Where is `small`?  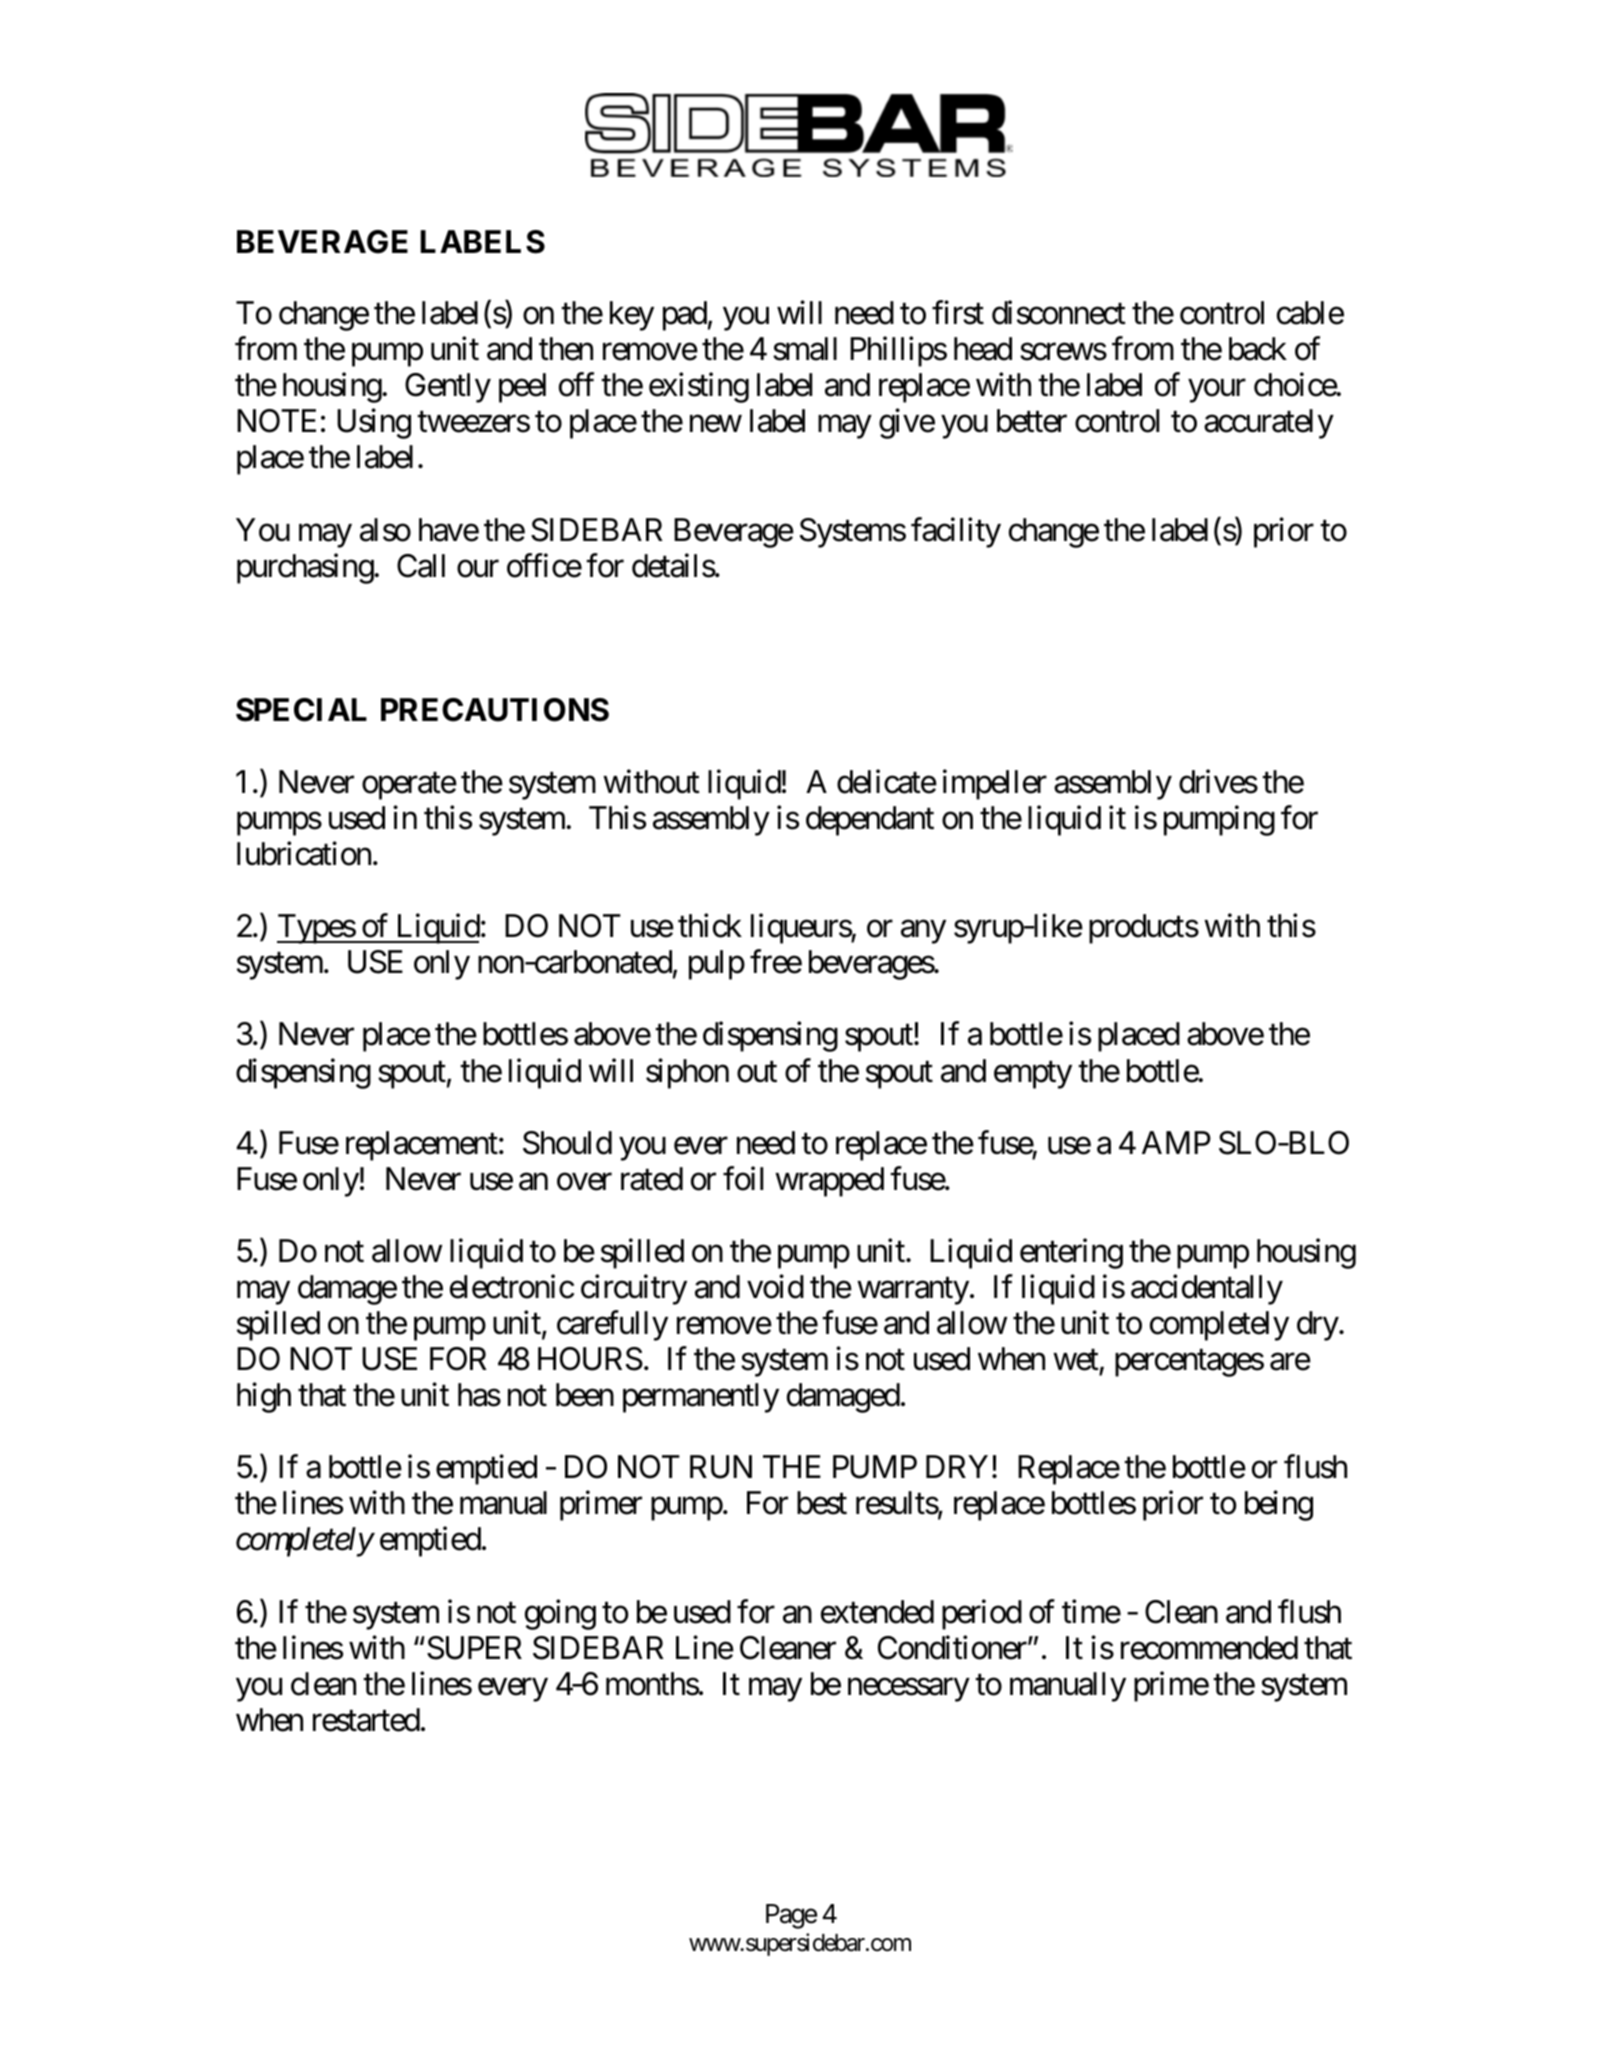
small is located at coordinates (805, 349).
